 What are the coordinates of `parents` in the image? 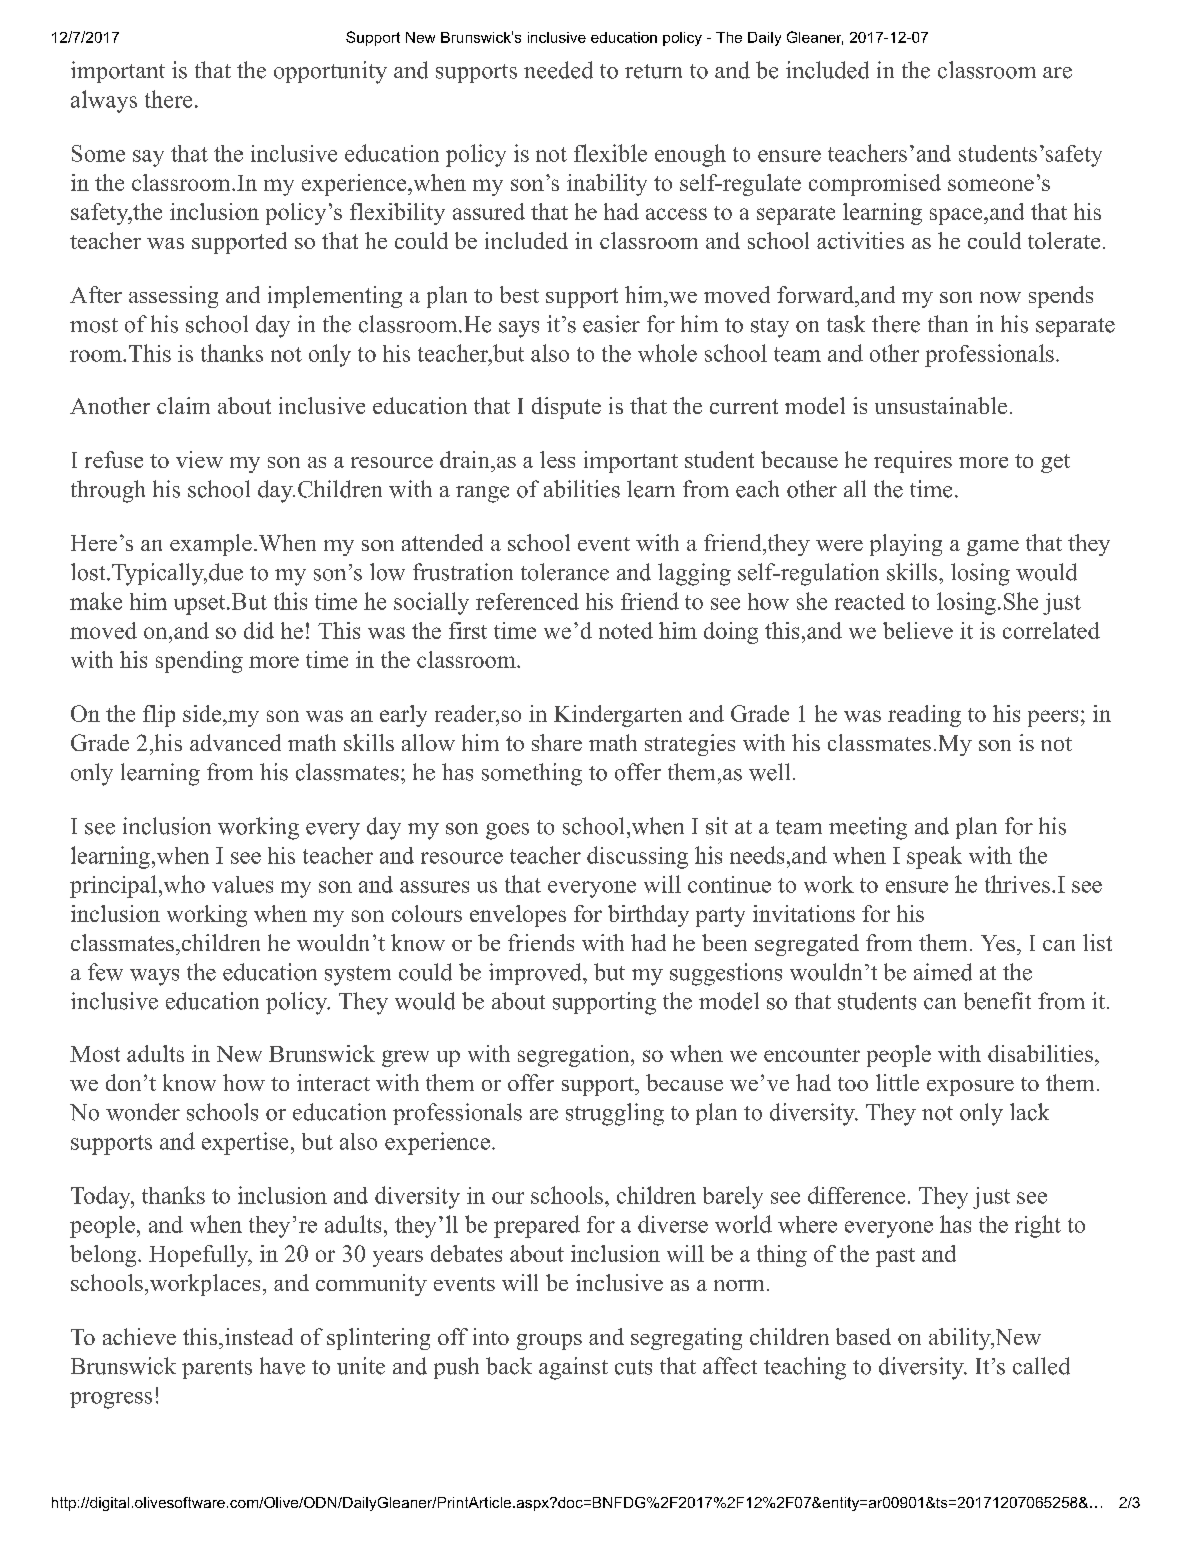 It's located at (217, 1369).
